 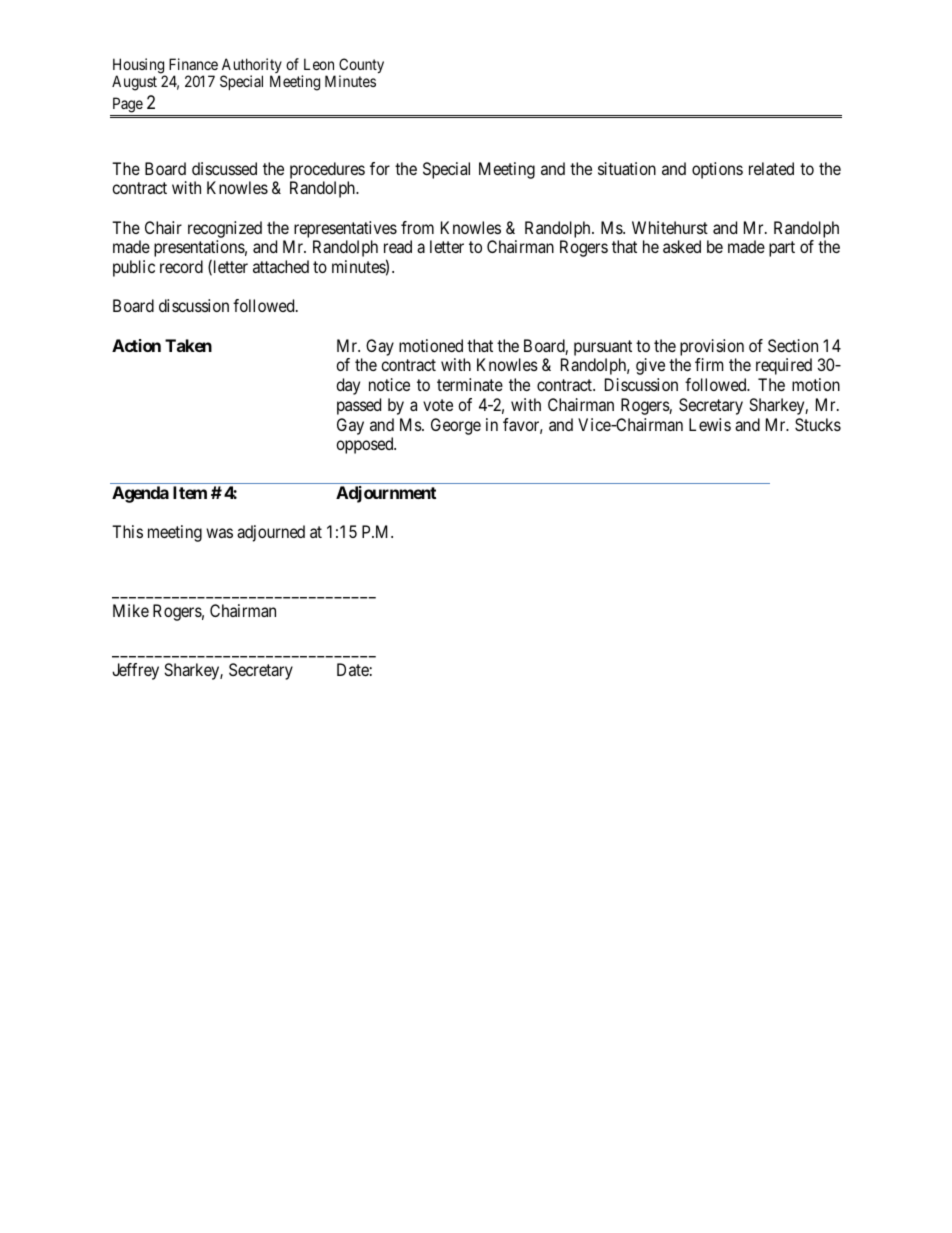 I want to click on Finance, so click(x=193, y=64).
